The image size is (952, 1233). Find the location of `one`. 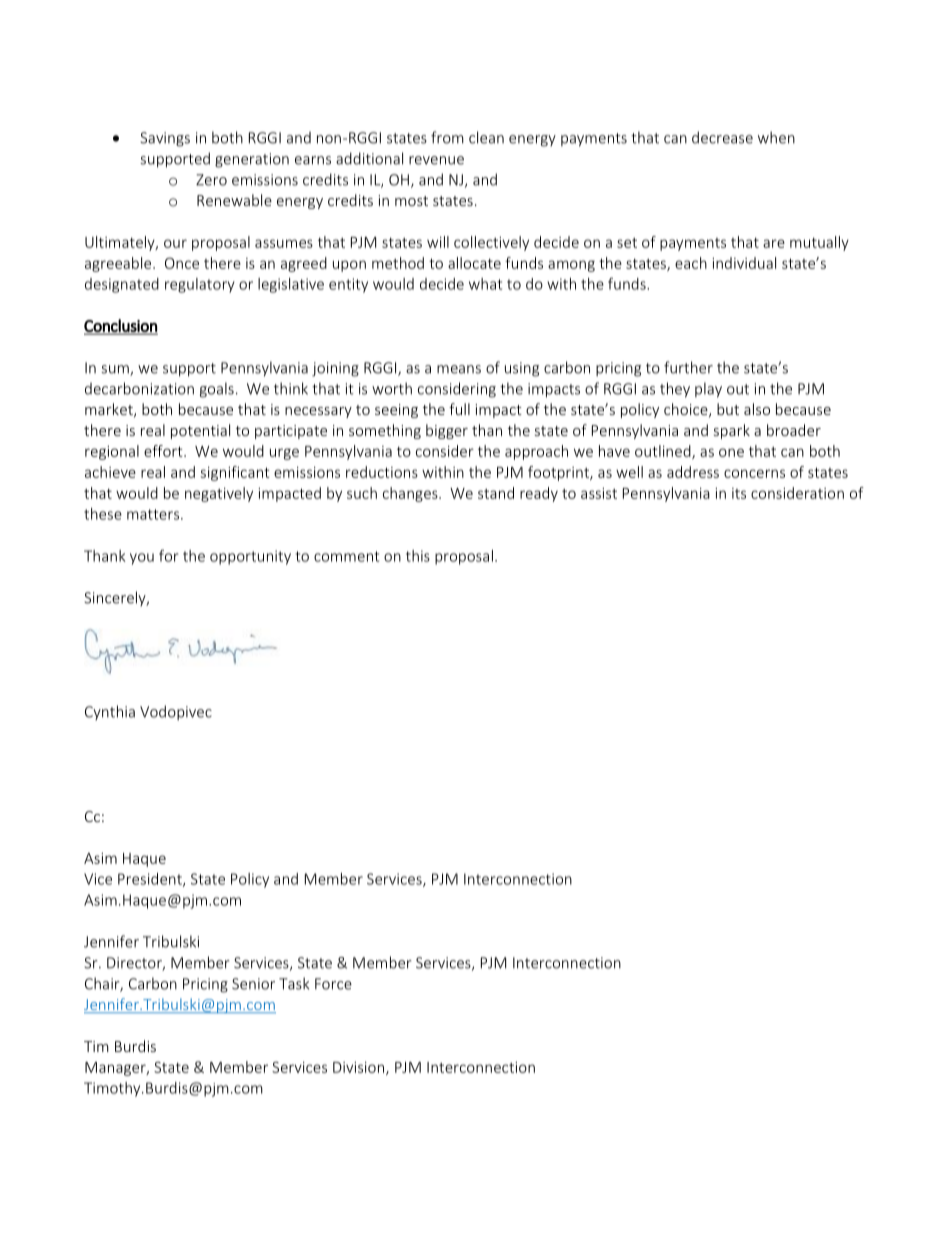

one is located at coordinates (731, 452).
